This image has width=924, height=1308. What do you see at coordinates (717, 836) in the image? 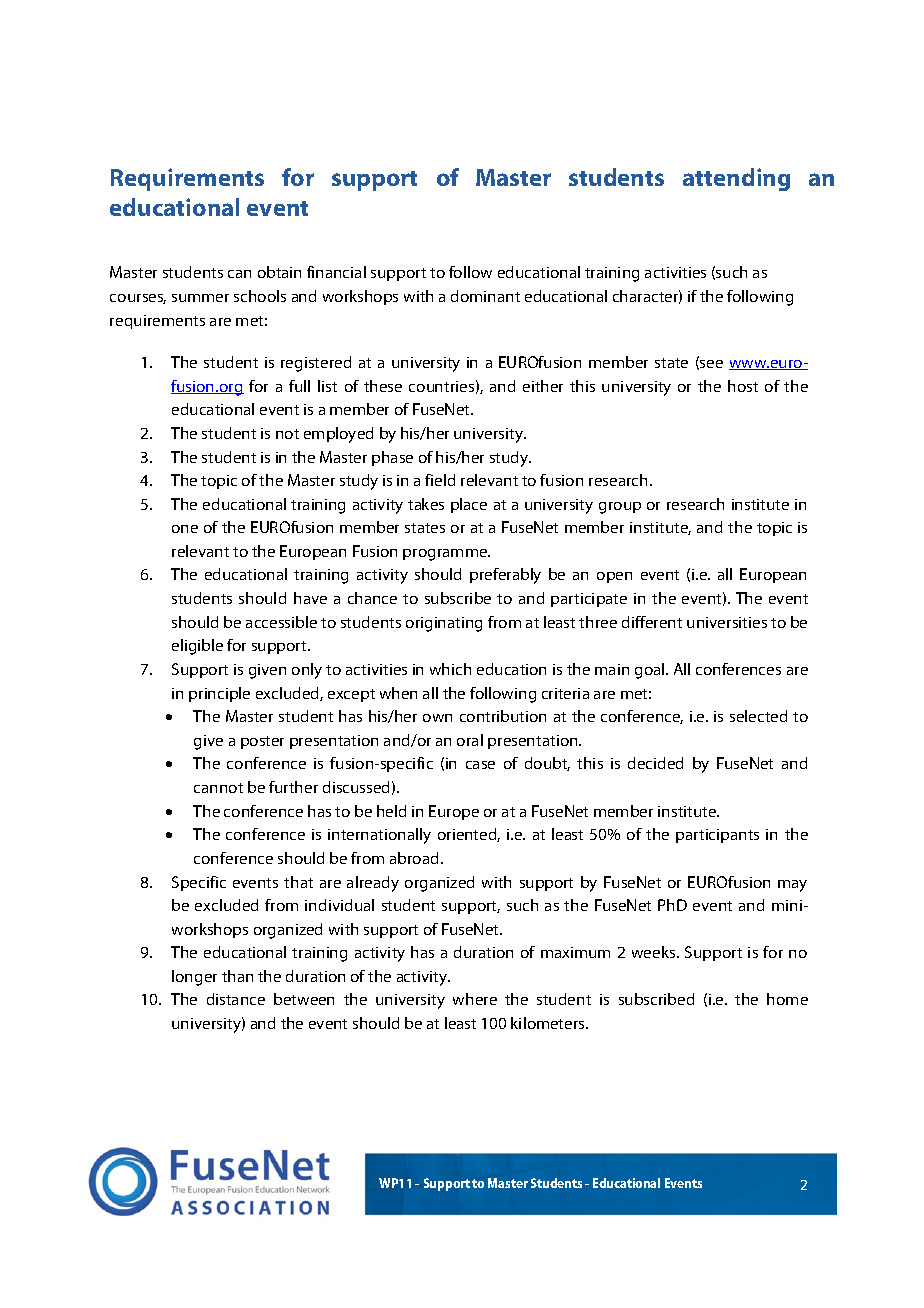
I see `participants` at bounding box center [717, 836].
